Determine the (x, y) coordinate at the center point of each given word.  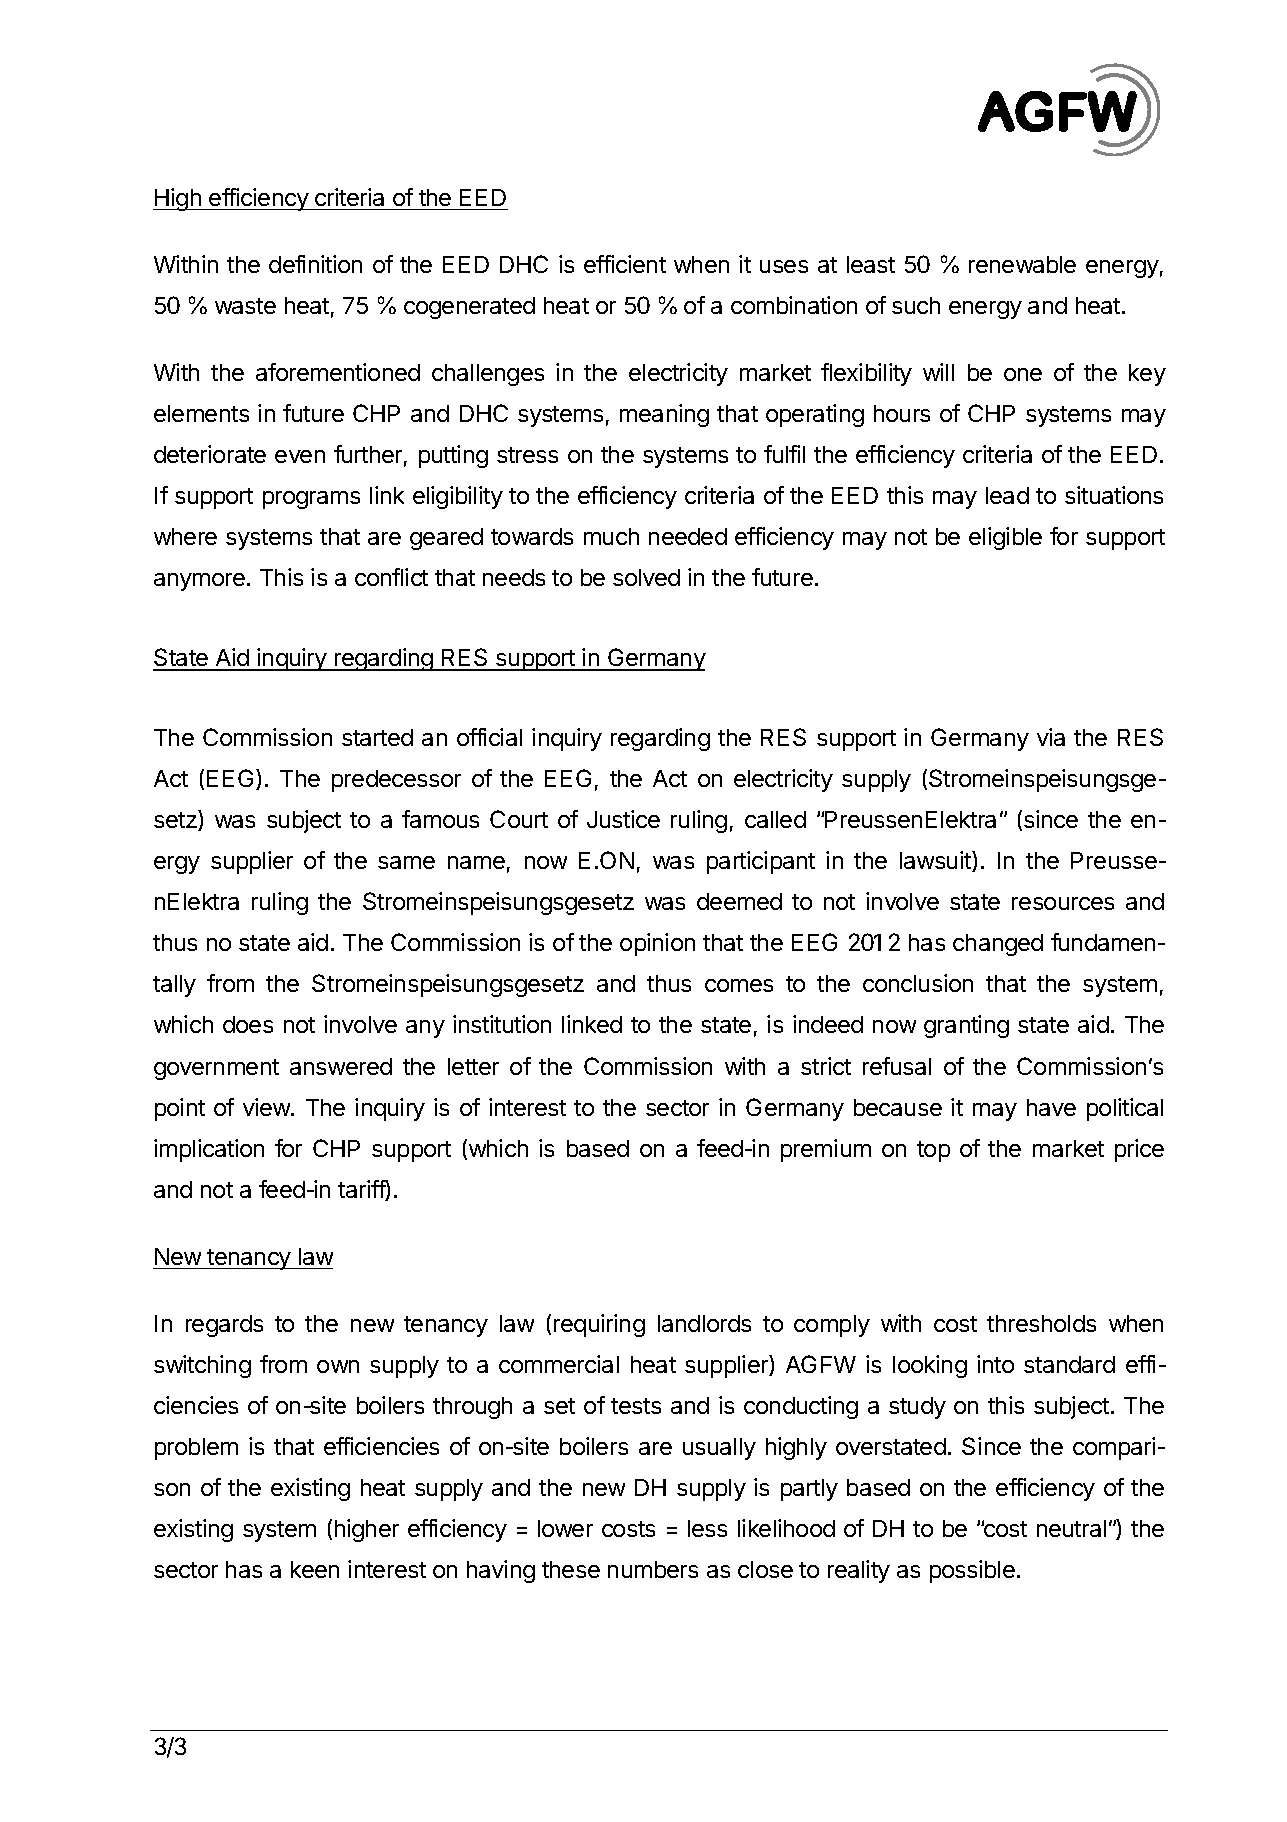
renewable (1022, 264)
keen (315, 1569)
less (707, 1528)
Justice (623, 819)
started (377, 737)
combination (794, 305)
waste (245, 306)
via (1051, 737)
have (1051, 1107)
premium (826, 1150)
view (267, 1107)
